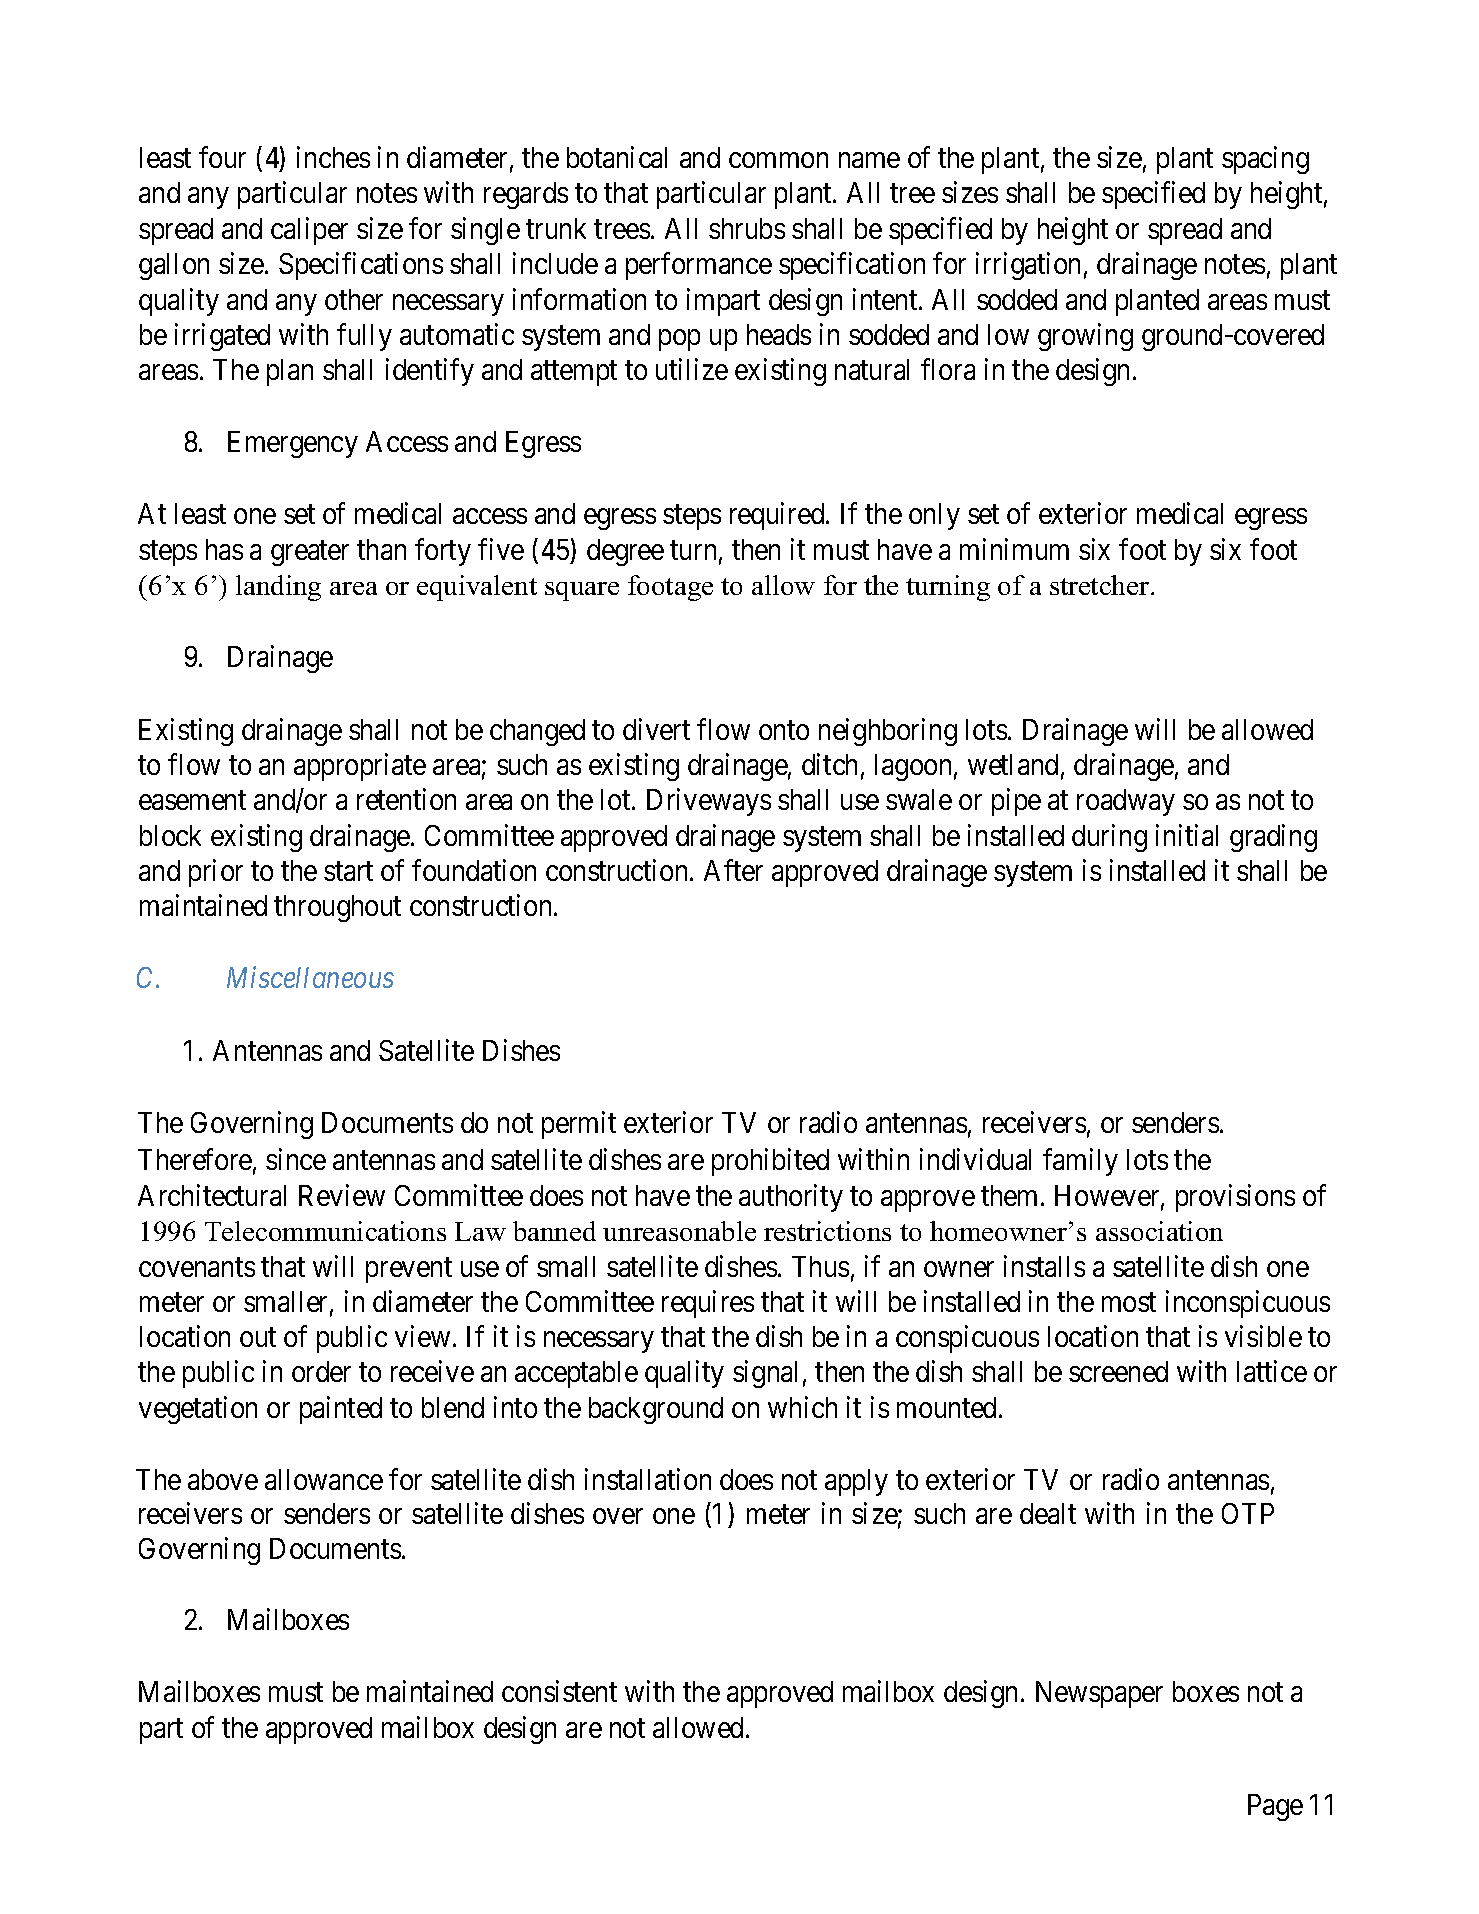 The image size is (1479, 1914). What do you see at coordinates (784, 730) in the document?
I see `onto` at bounding box center [784, 730].
